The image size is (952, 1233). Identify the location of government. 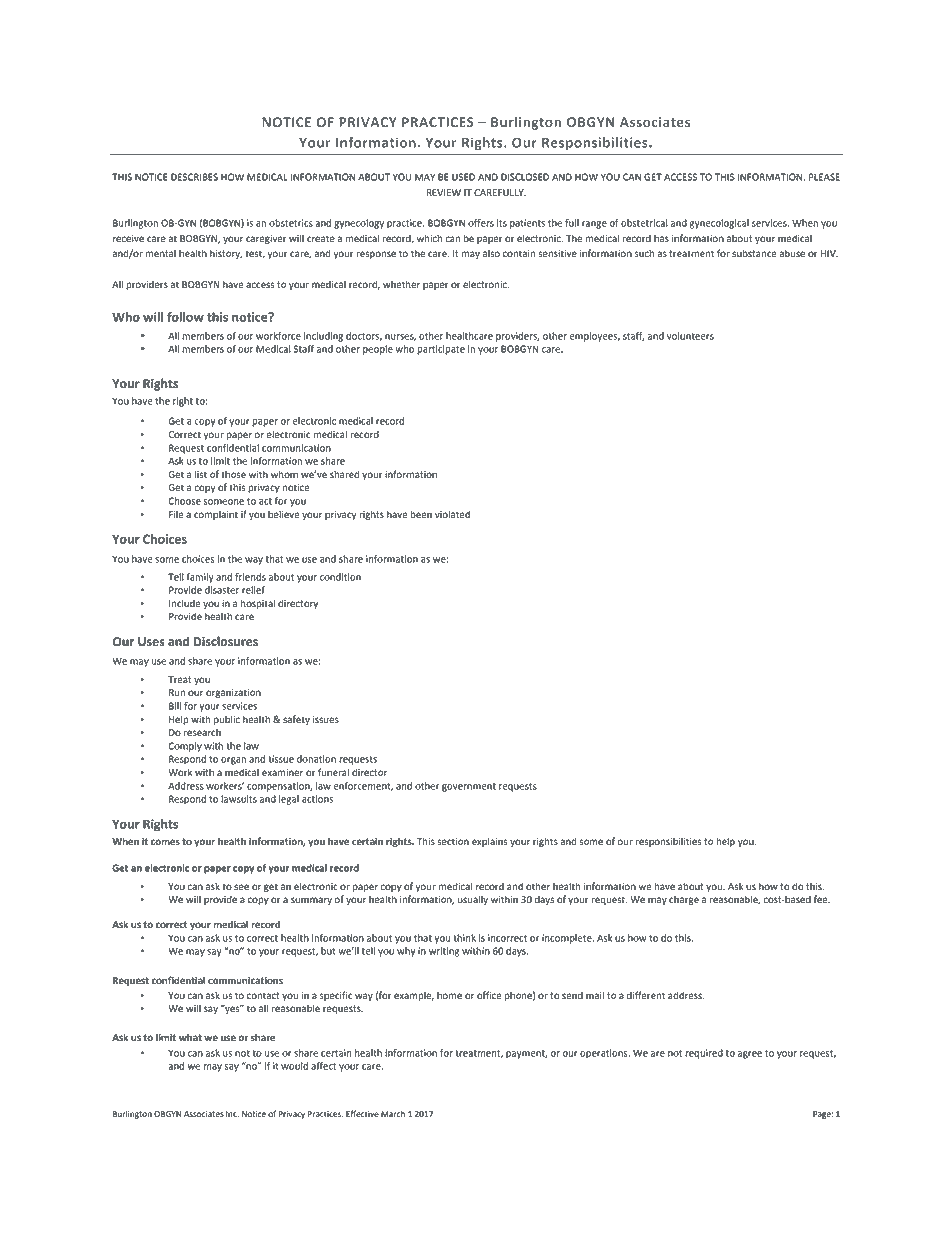
(469, 787).
